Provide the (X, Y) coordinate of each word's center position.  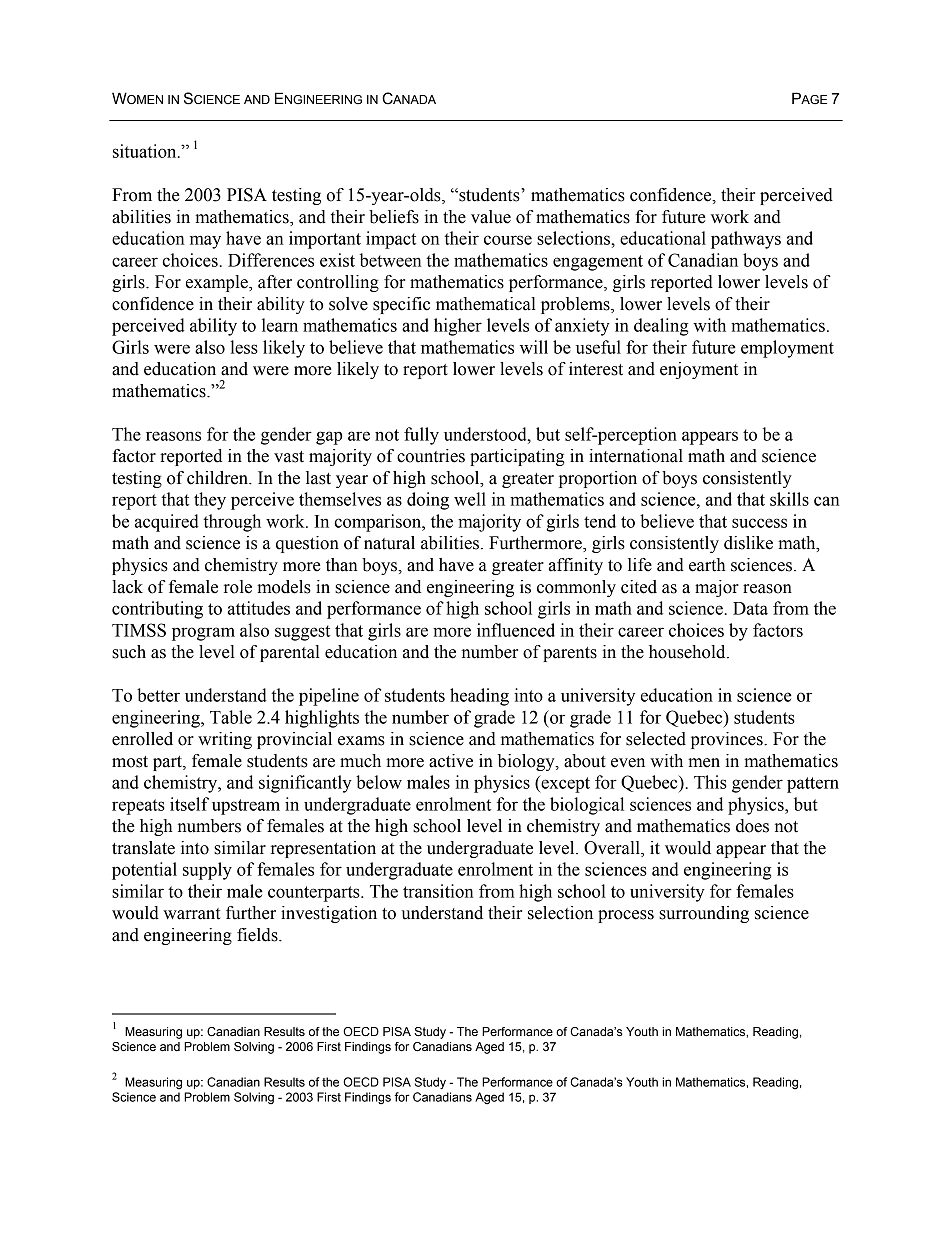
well (470, 499)
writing (225, 740)
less (244, 347)
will (534, 347)
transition (438, 891)
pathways (746, 240)
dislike (748, 543)
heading (479, 697)
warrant (191, 914)
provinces (728, 740)
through (232, 523)
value (491, 217)
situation (146, 151)
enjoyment (699, 370)
